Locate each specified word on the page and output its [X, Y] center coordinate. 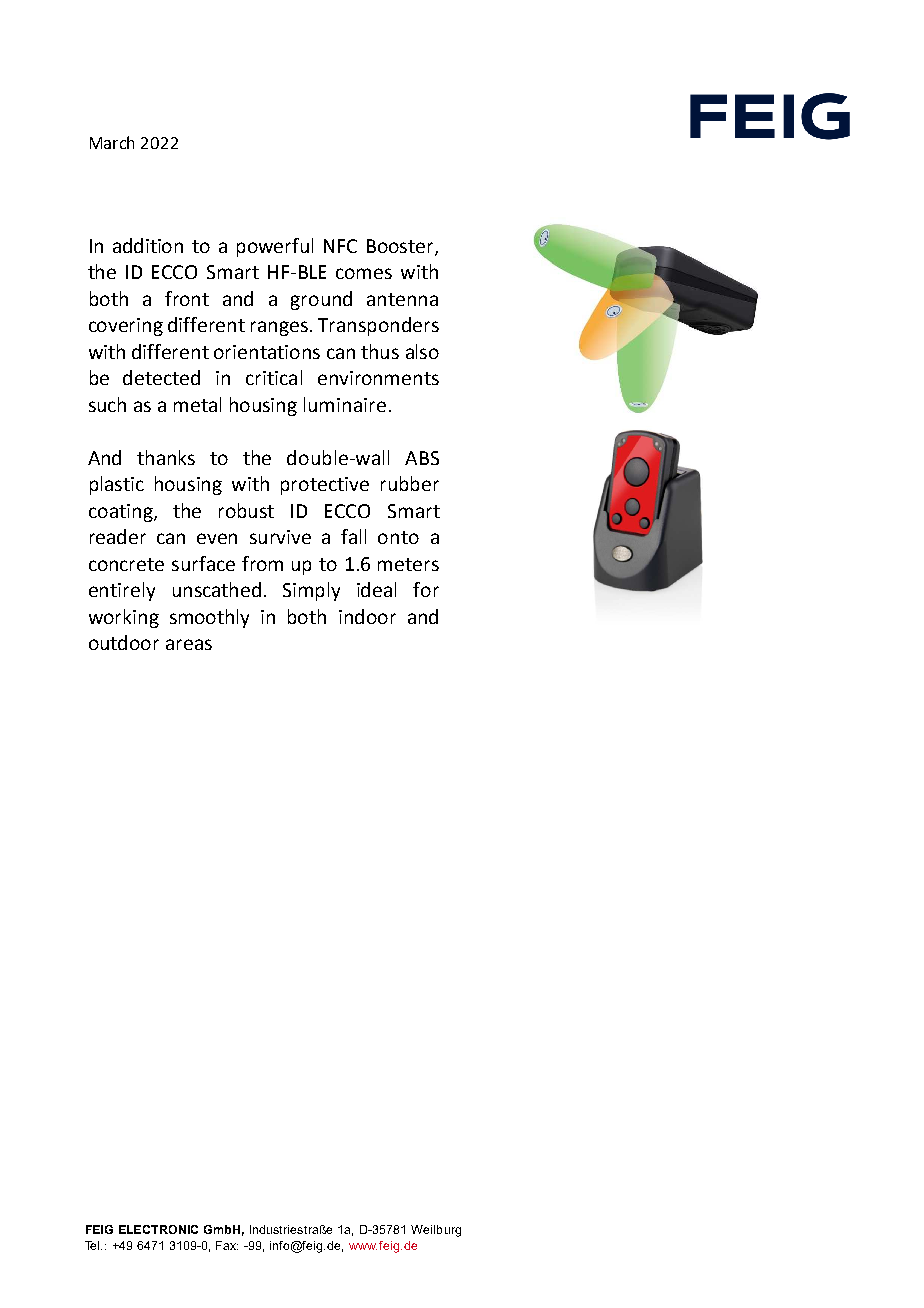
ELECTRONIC [158, 1229]
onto [398, 537]
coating [122, 513]
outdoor [124, 642]
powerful [275, 247]
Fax [227, 1245]
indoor [367, 616]
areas [189, 644]
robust [246, 510]
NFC [340, 246]
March [112, 142]
